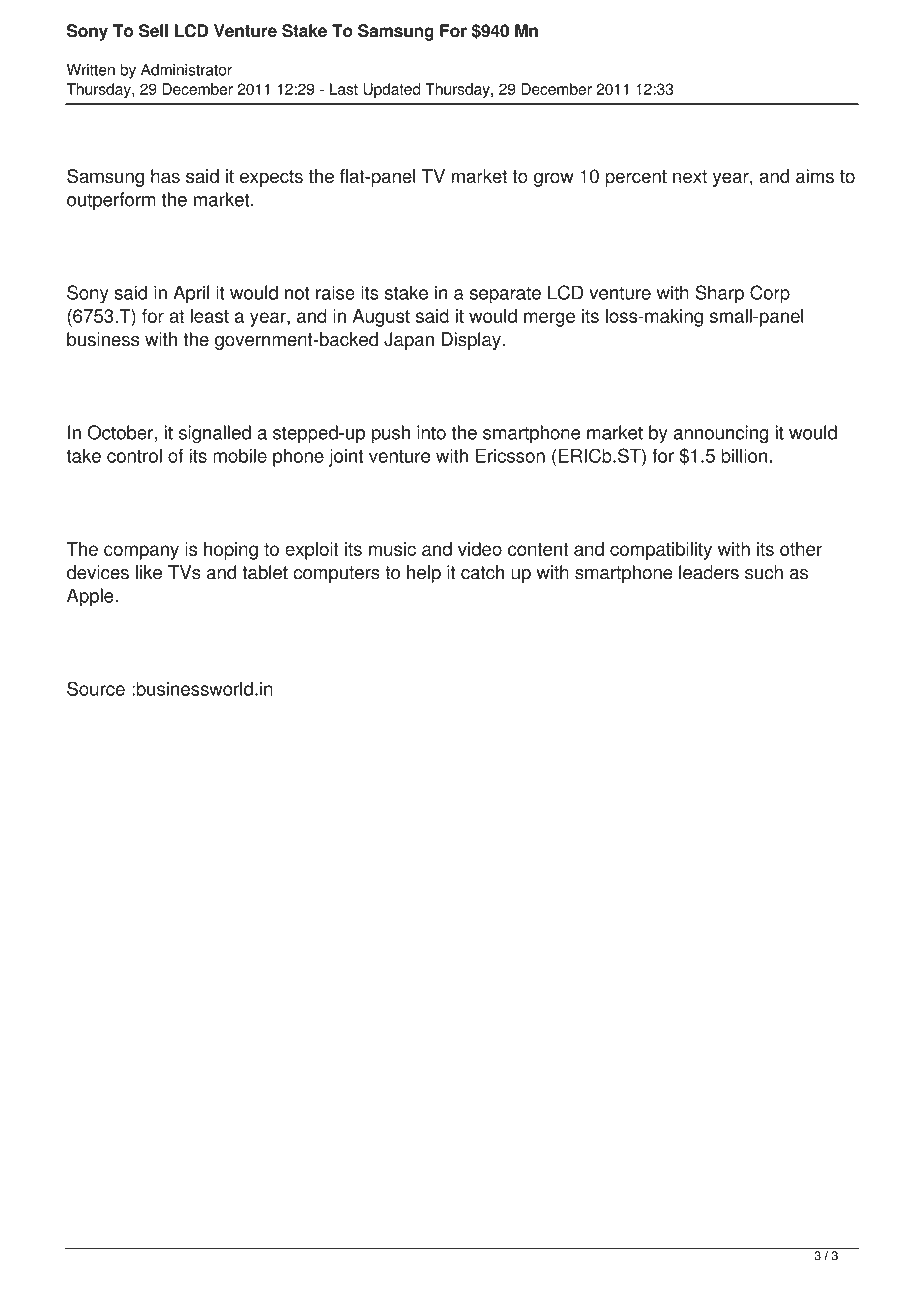  I want to click on has, so click(165, 176).
